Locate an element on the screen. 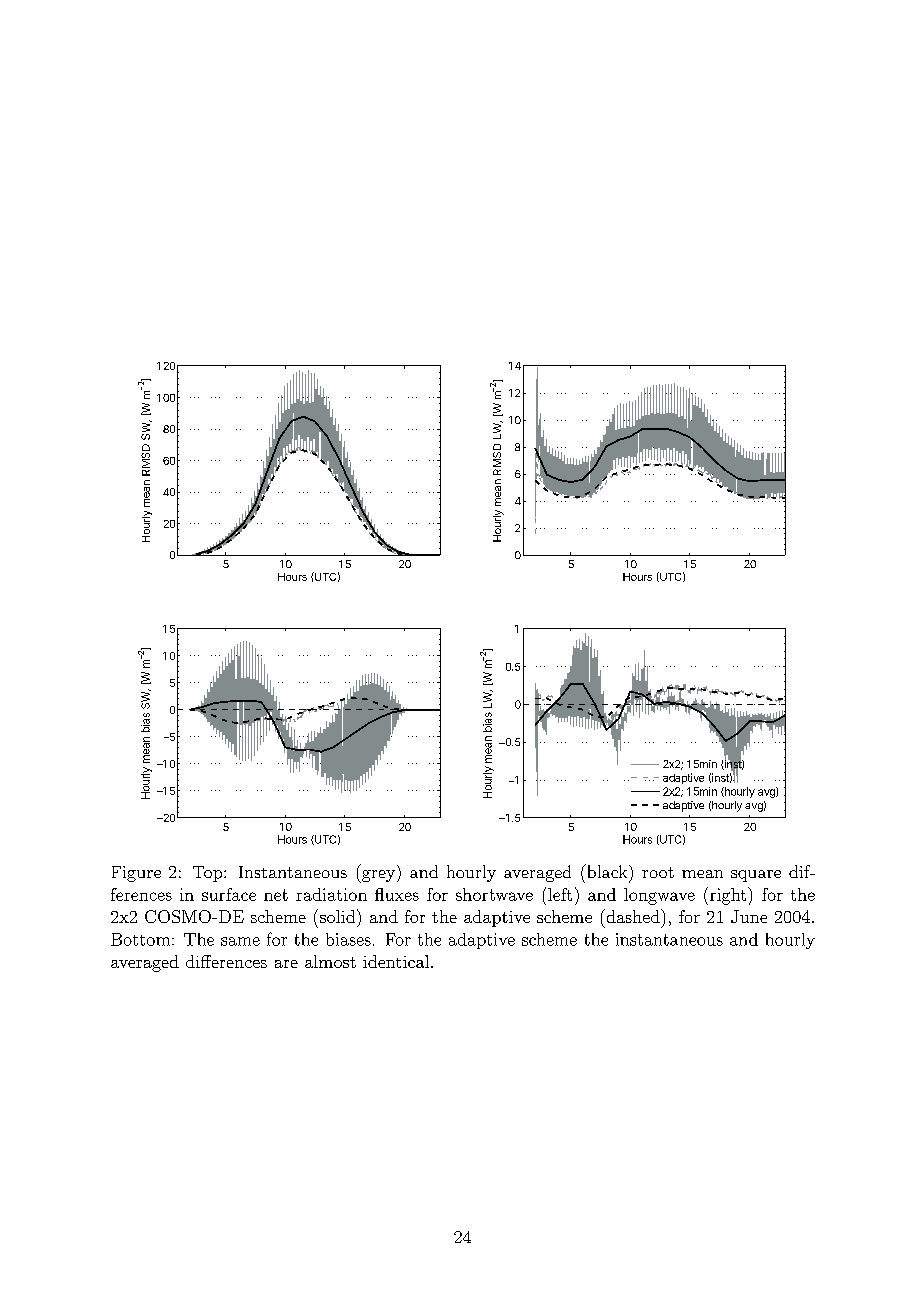 Image resolution: width=924 pixels, height=1308 pixels. almost is located at coordinates (330, 961).
